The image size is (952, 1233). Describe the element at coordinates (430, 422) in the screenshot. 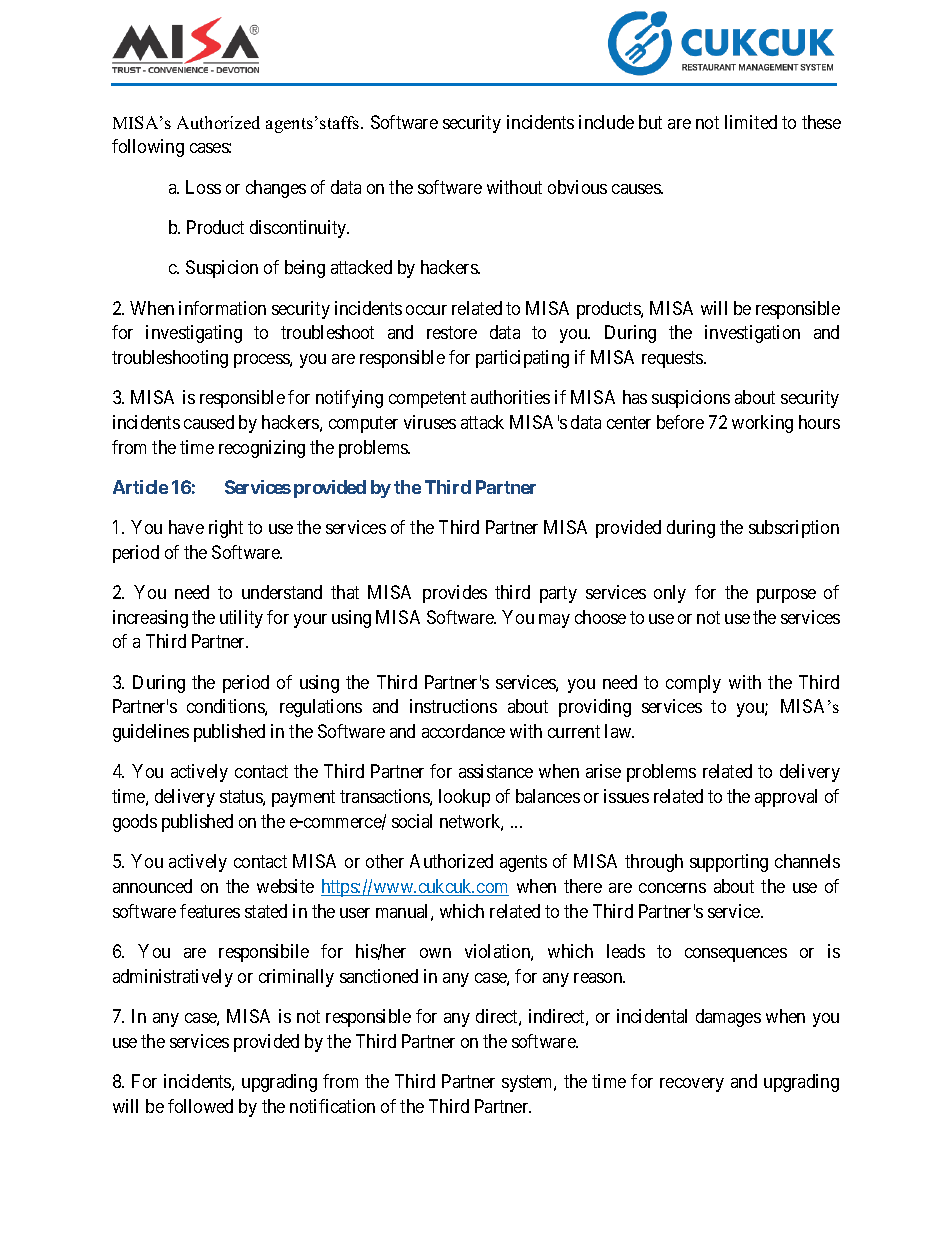

I see `viruses` at that location.
